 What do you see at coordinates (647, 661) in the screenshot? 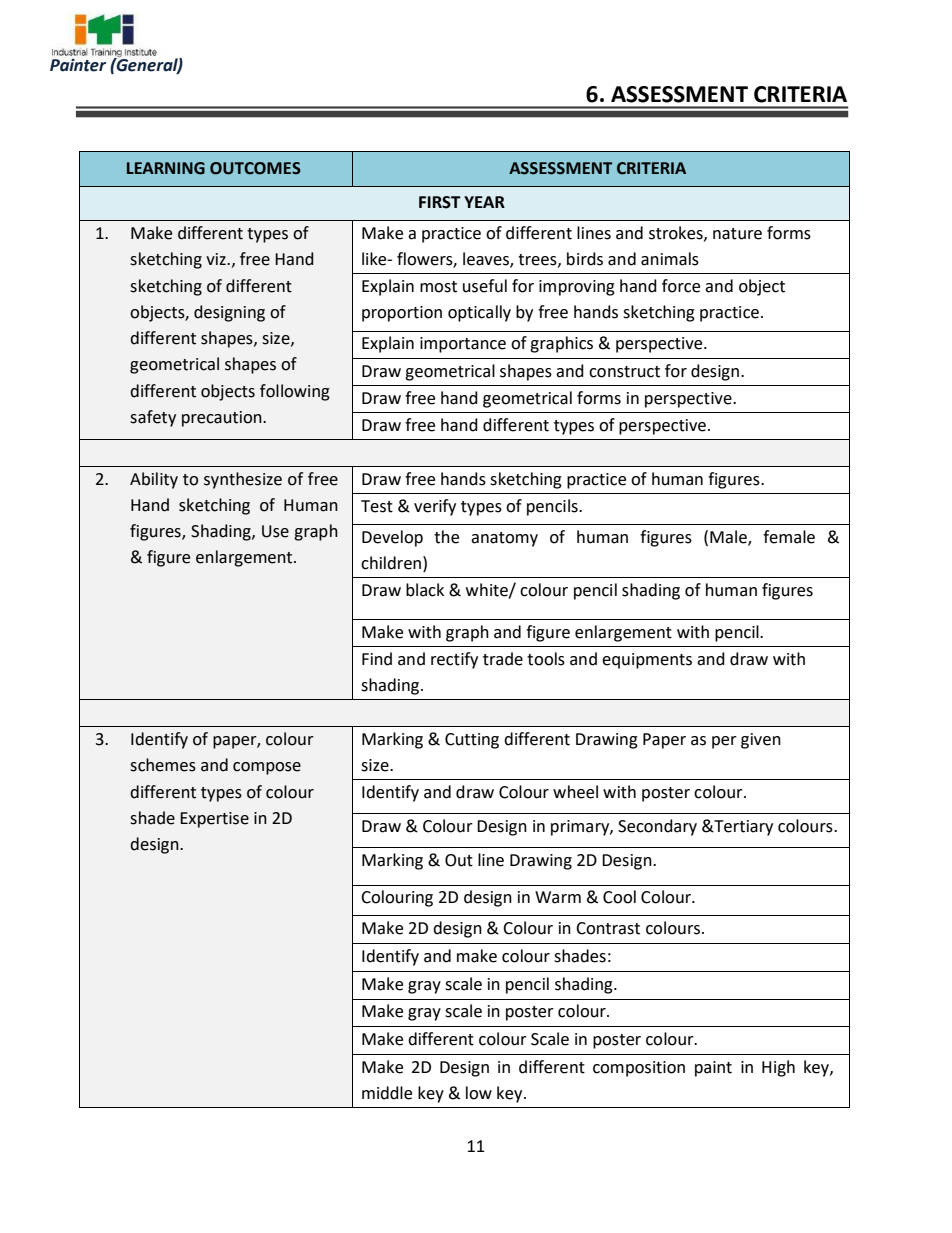
I see `equipments` at bounding box center [647, 661].
